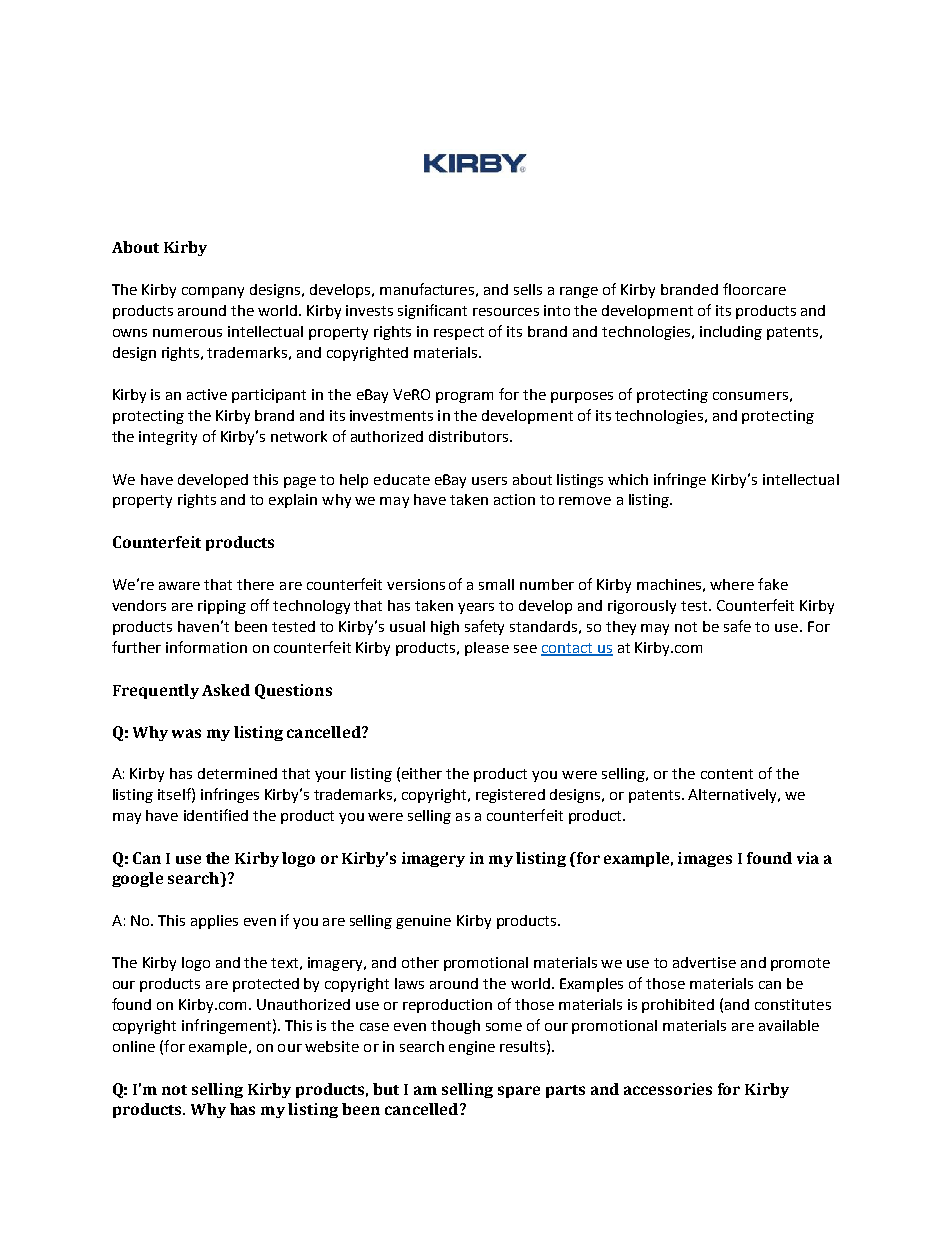  What do you see at coordinates (668, 1089) in the image?
I see `accessories` at bounding box center [668, 1089].
